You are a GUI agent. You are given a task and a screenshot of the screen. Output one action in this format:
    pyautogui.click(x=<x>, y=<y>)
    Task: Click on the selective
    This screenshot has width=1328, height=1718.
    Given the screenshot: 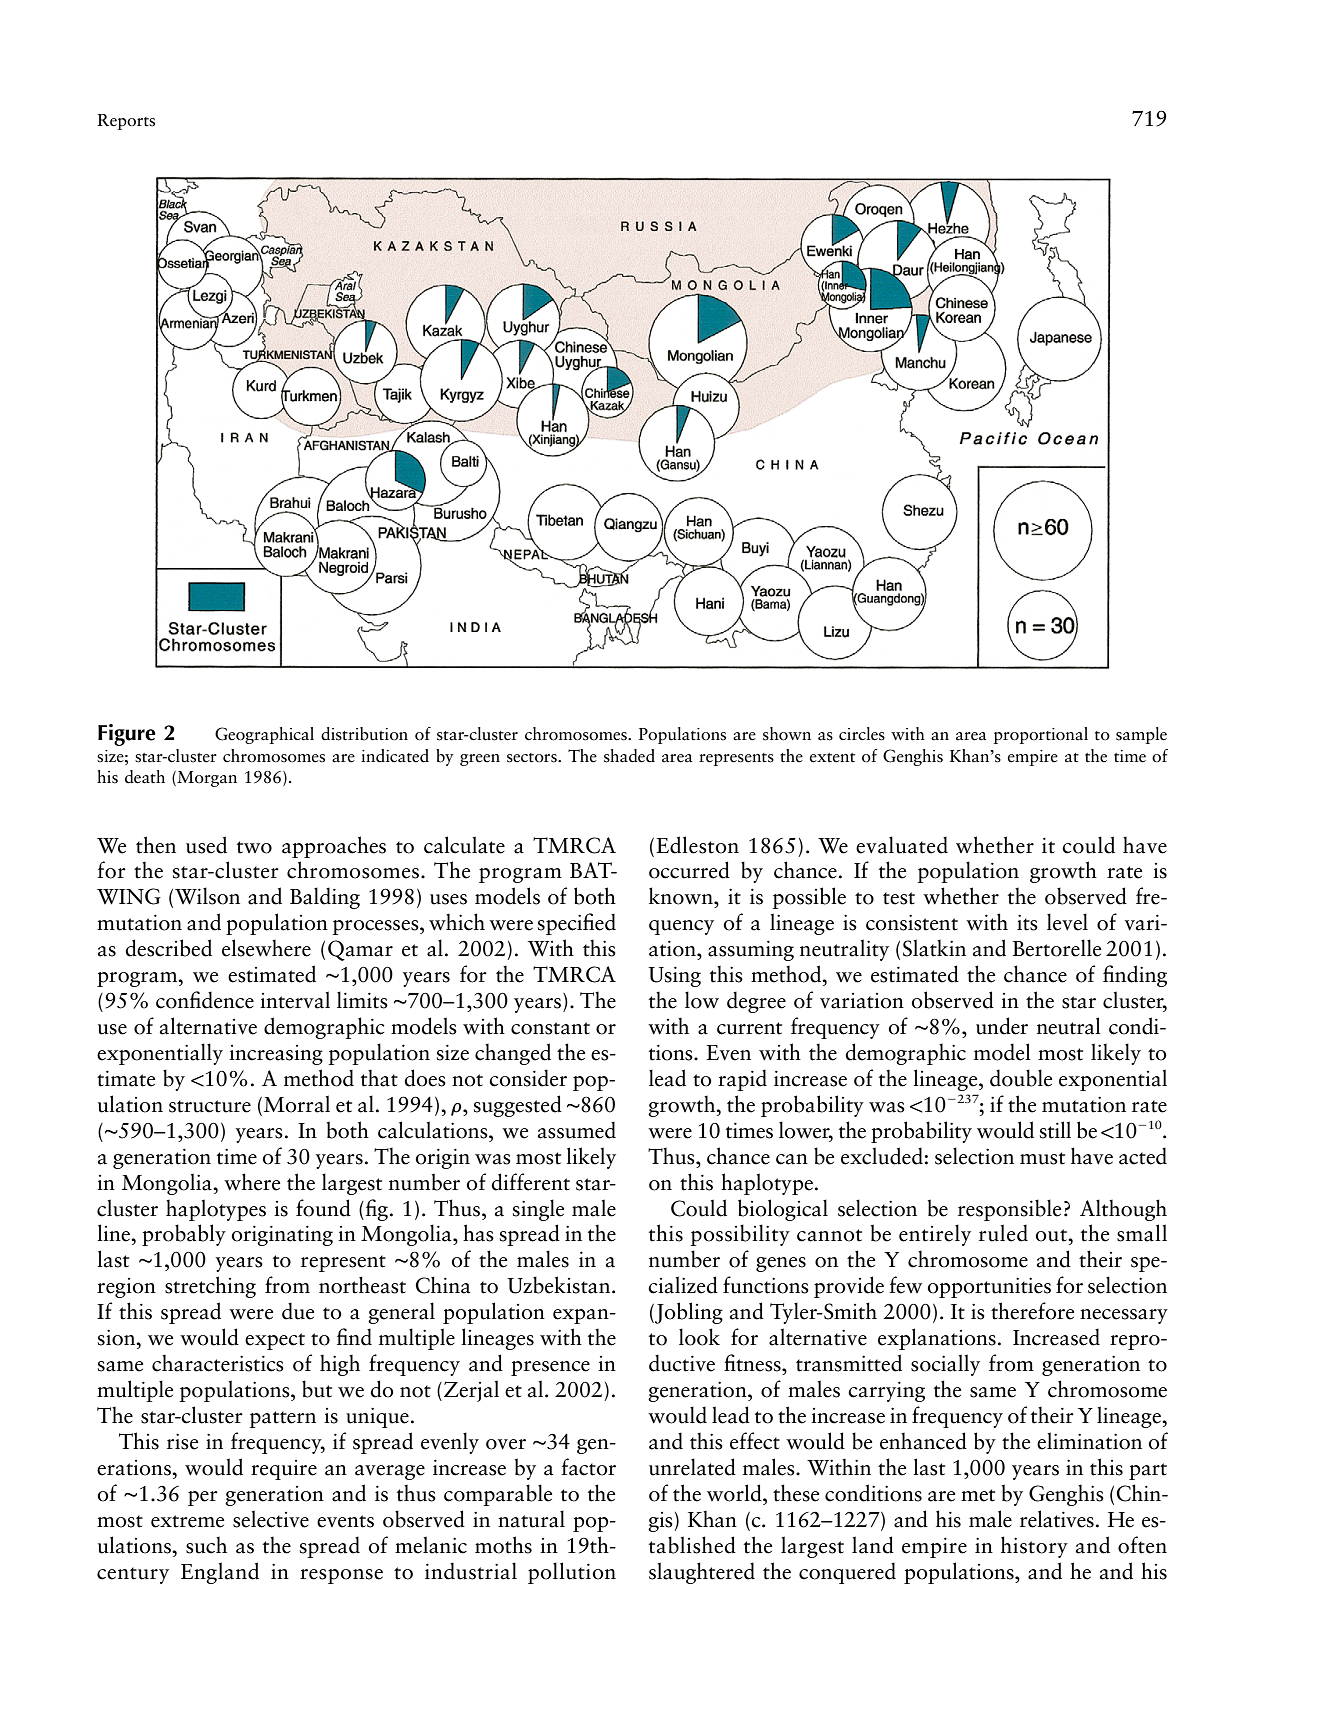 What is the action you would take?
    pyautogui.click(x=271, y=1519)
